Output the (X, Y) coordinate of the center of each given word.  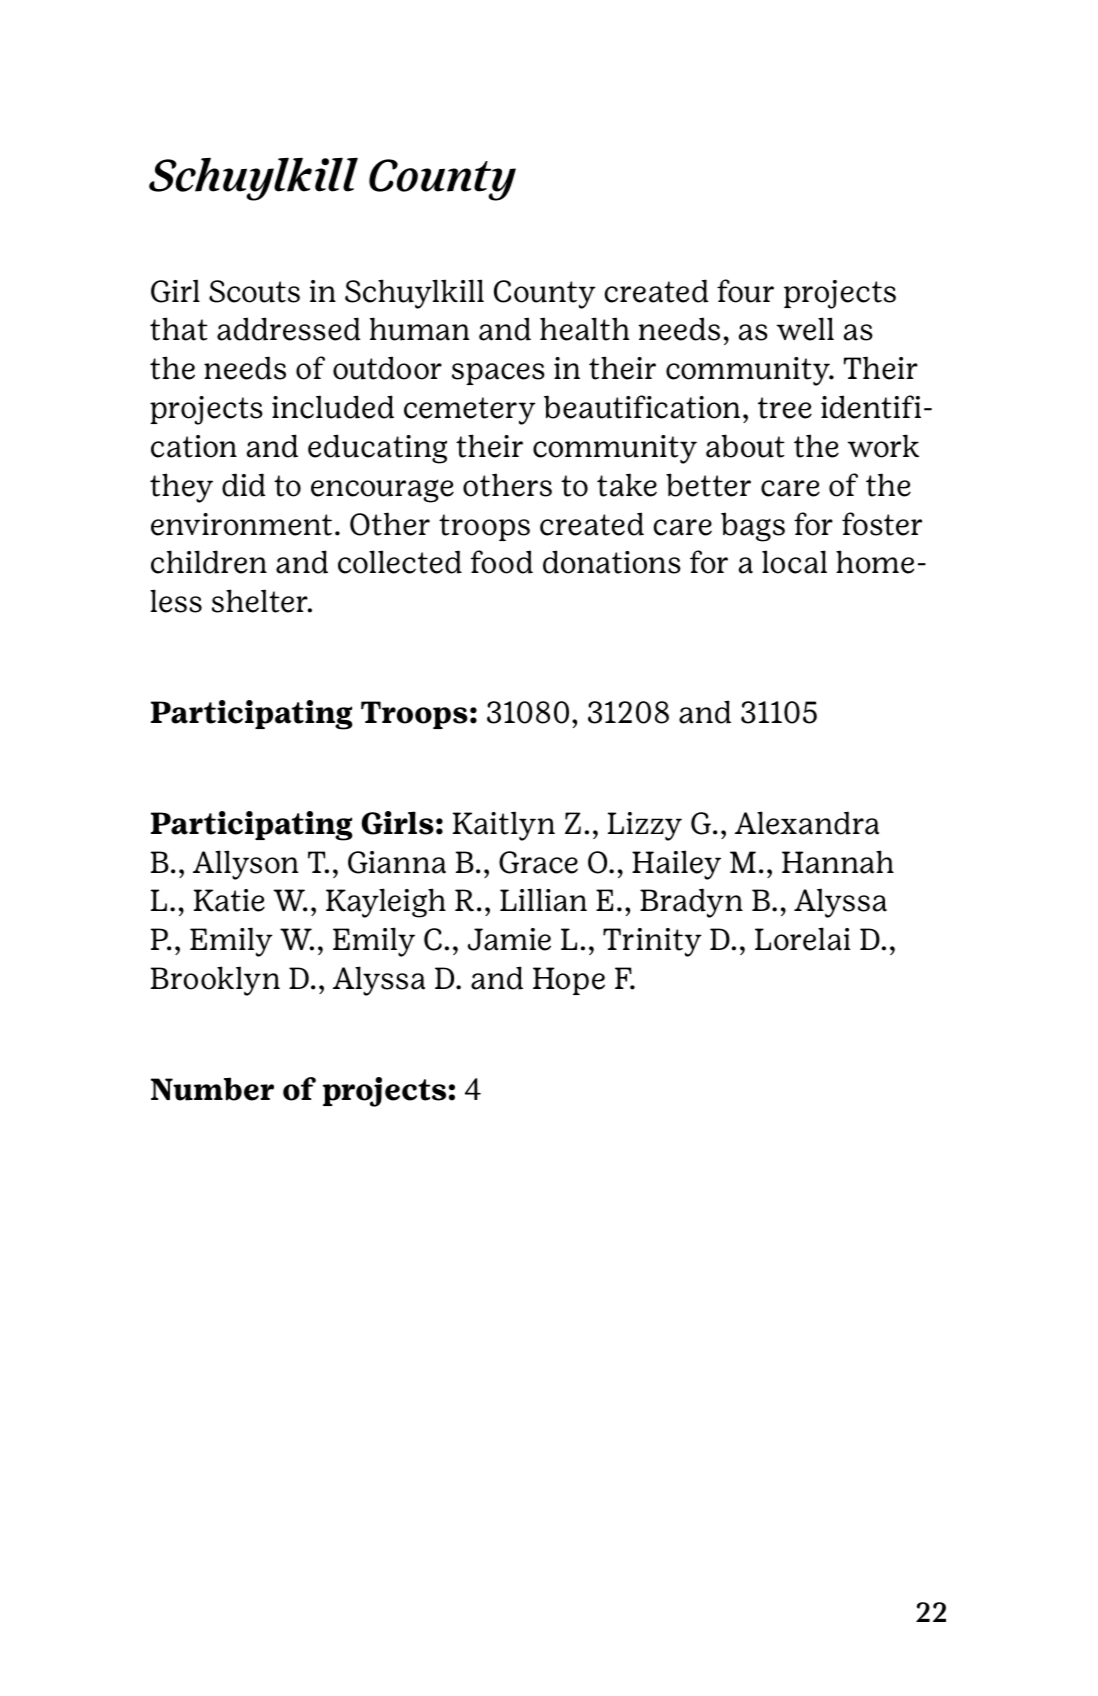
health (584, 329)
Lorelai (802, 939)
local (794, 562)
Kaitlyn (504, 826)
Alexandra (807, 823)
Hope (569, 981)
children (209, 562)
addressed (288, 329)
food (502, 562)
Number (212, 1089)
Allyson (245, 865)
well (805, 329)
